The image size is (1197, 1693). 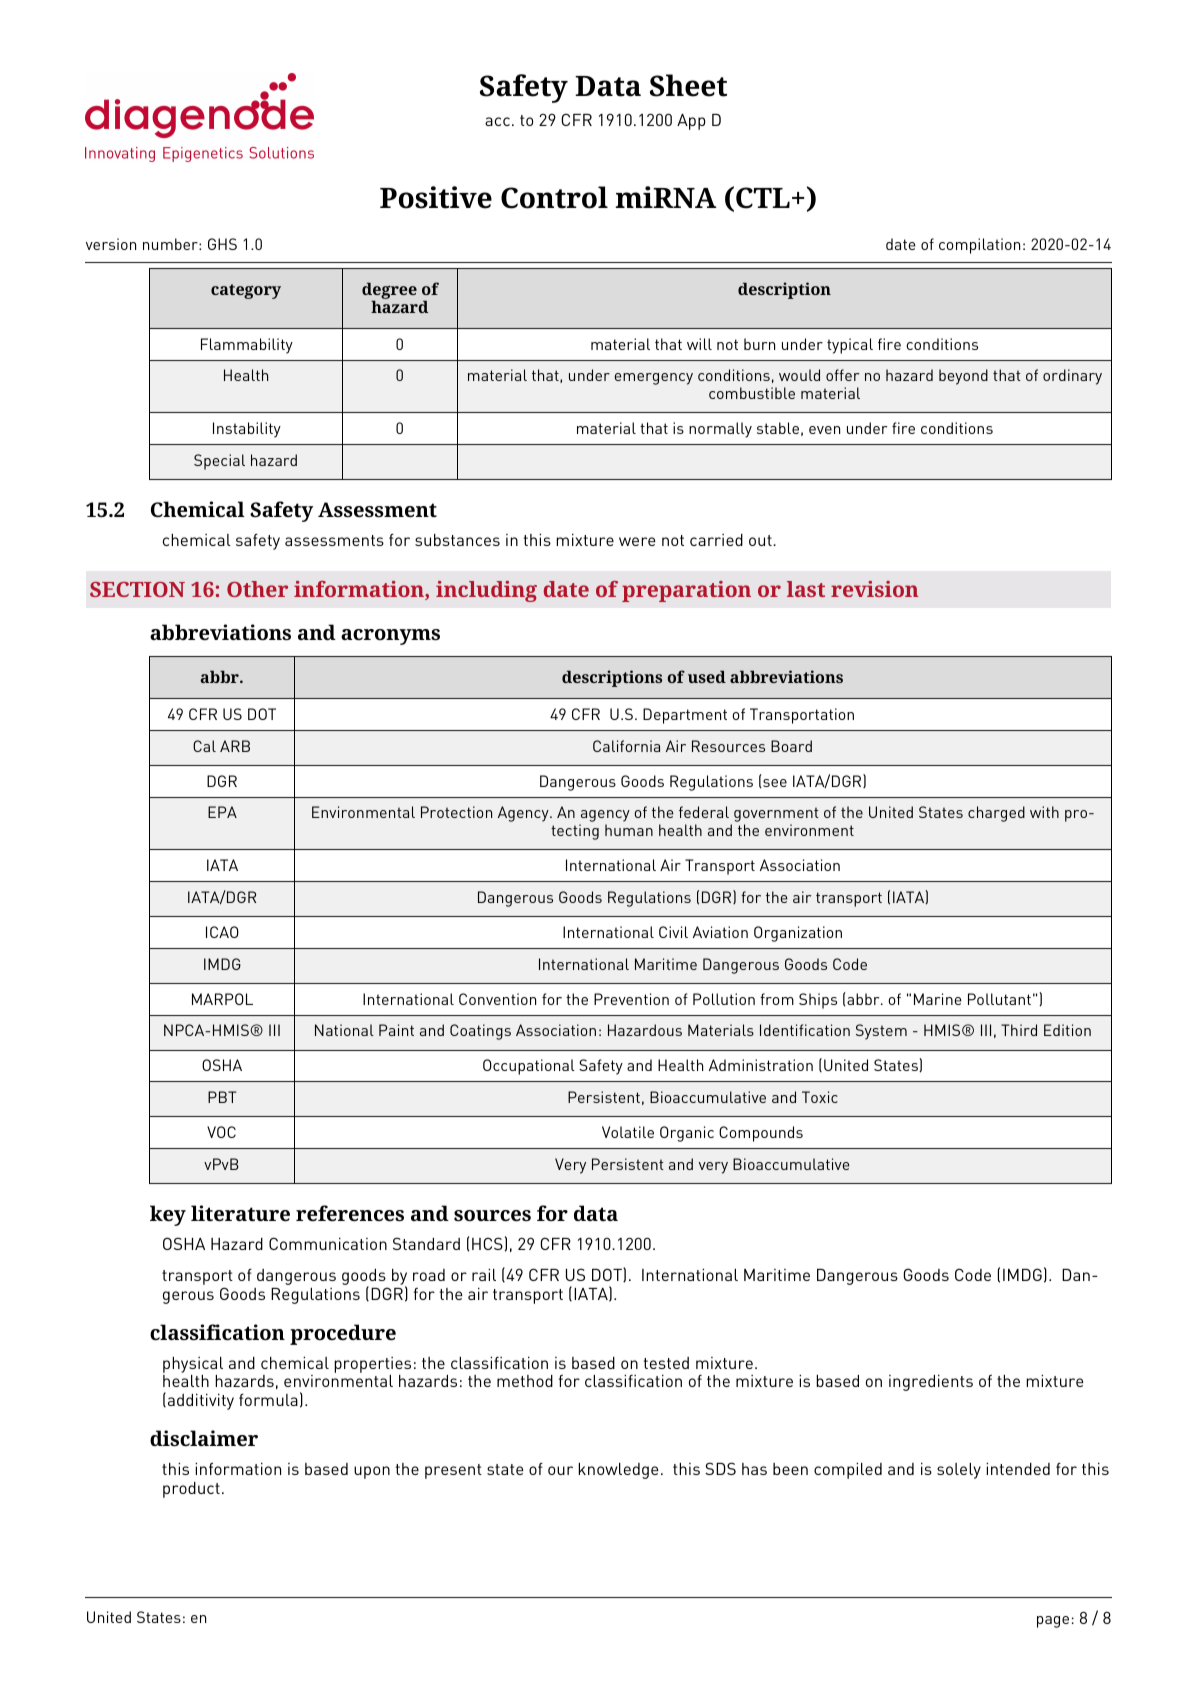 What do you see at coordinates (554, 197) in the screenshot?
I see `Control` at bounding box center [554, 197].
